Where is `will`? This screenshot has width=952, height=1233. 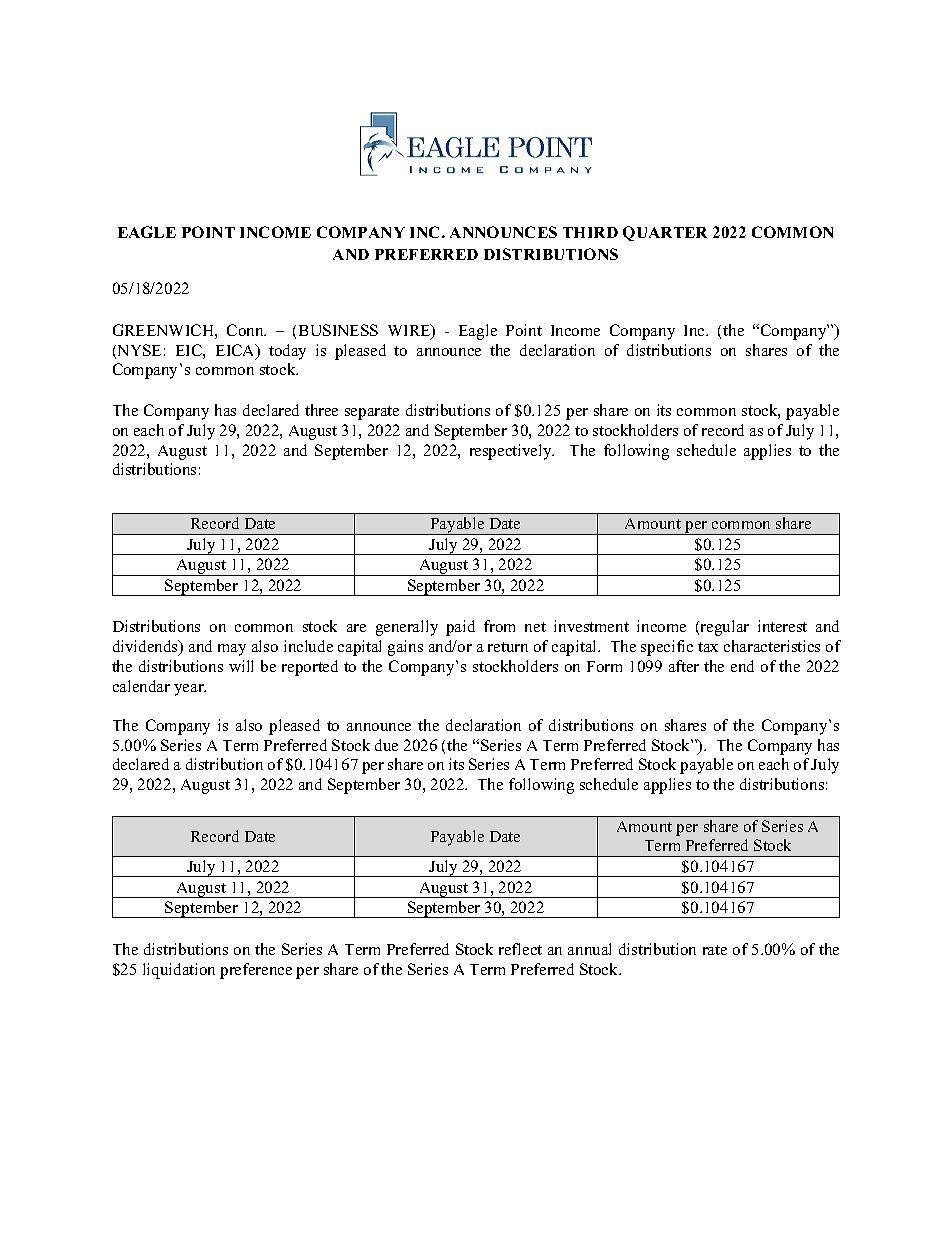 will is located at coordinates (241, 666).
